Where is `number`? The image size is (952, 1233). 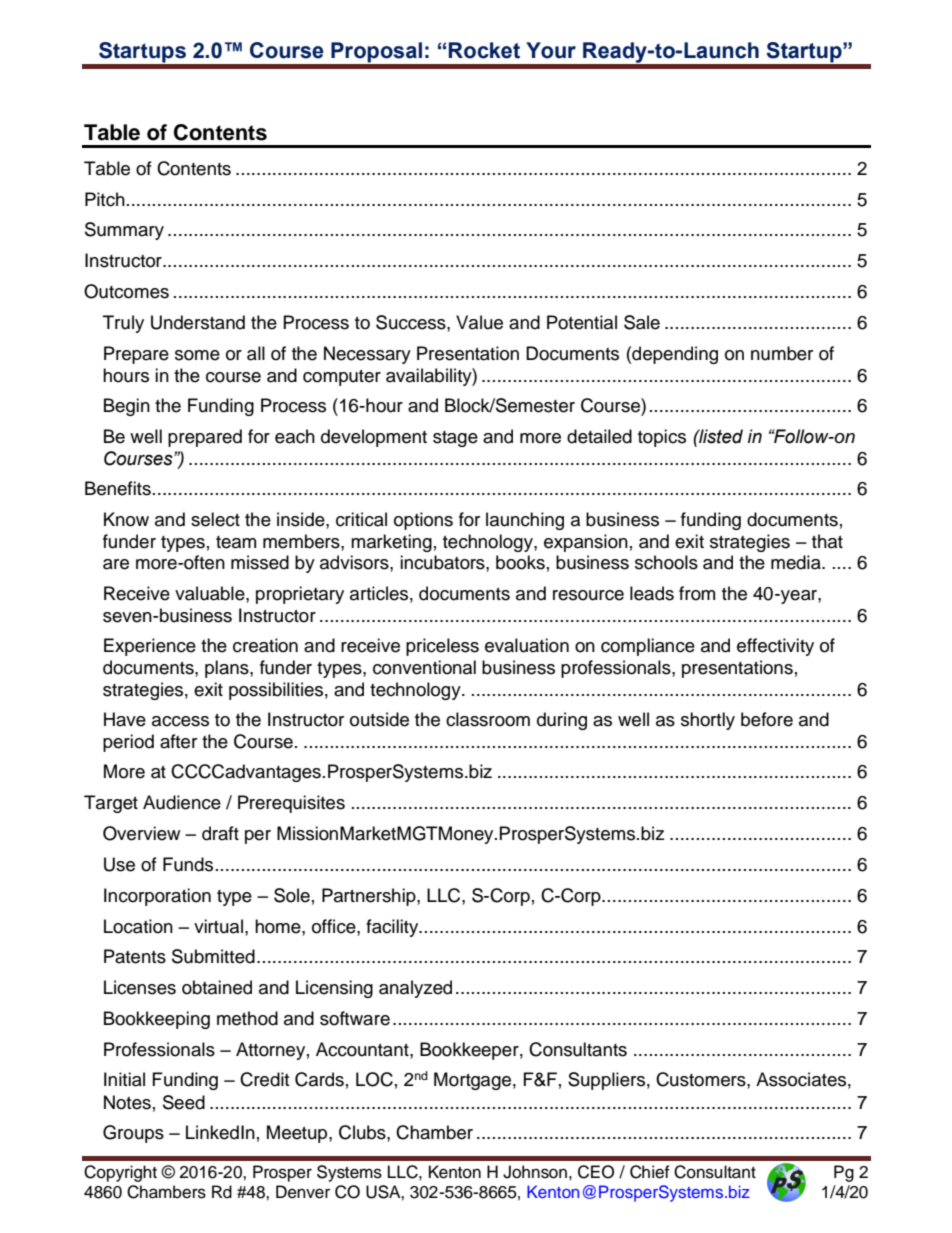
number is located at coordinates (782, 353).
